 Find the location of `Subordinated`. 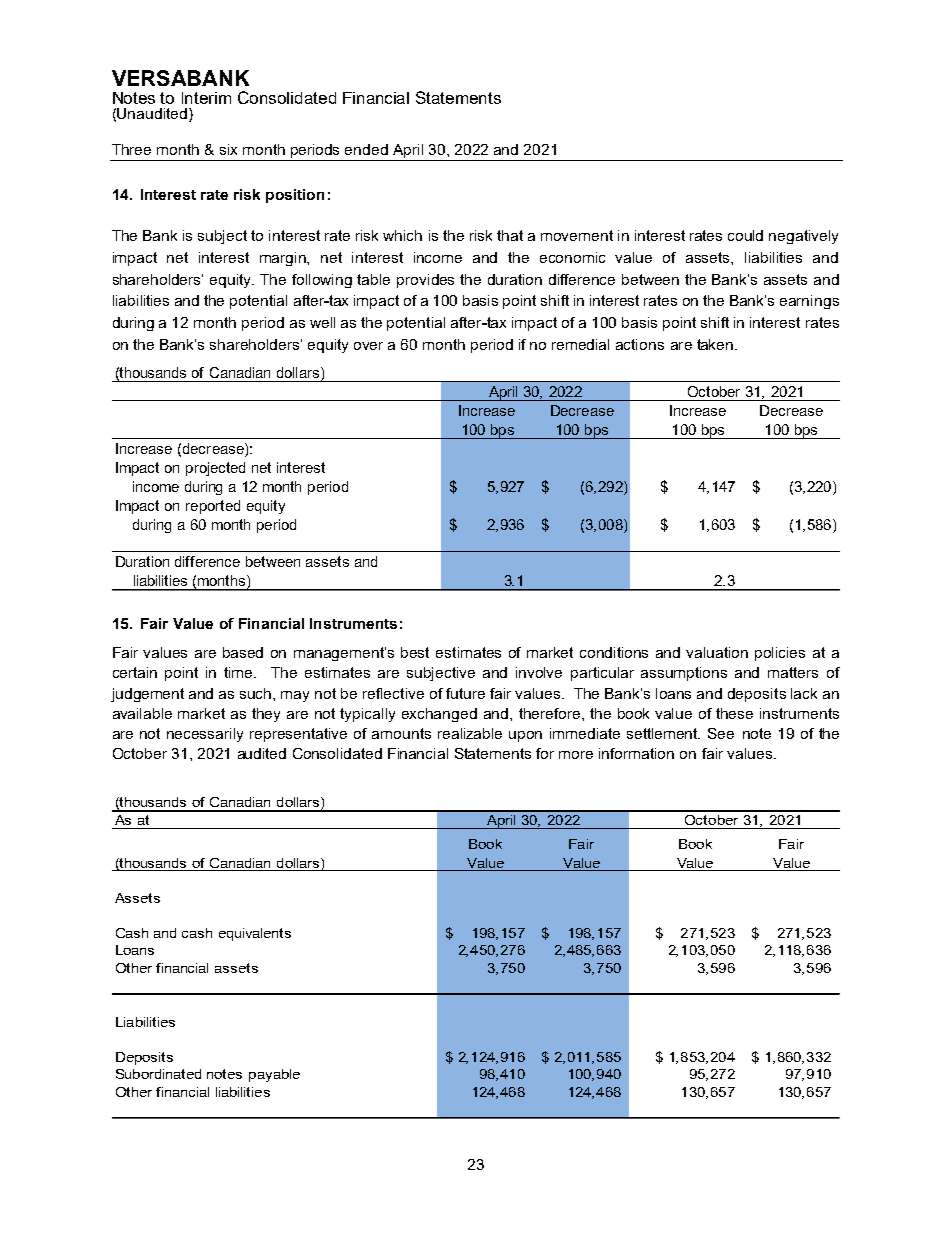

Subordinated is located at coordinates (158, 1074).
